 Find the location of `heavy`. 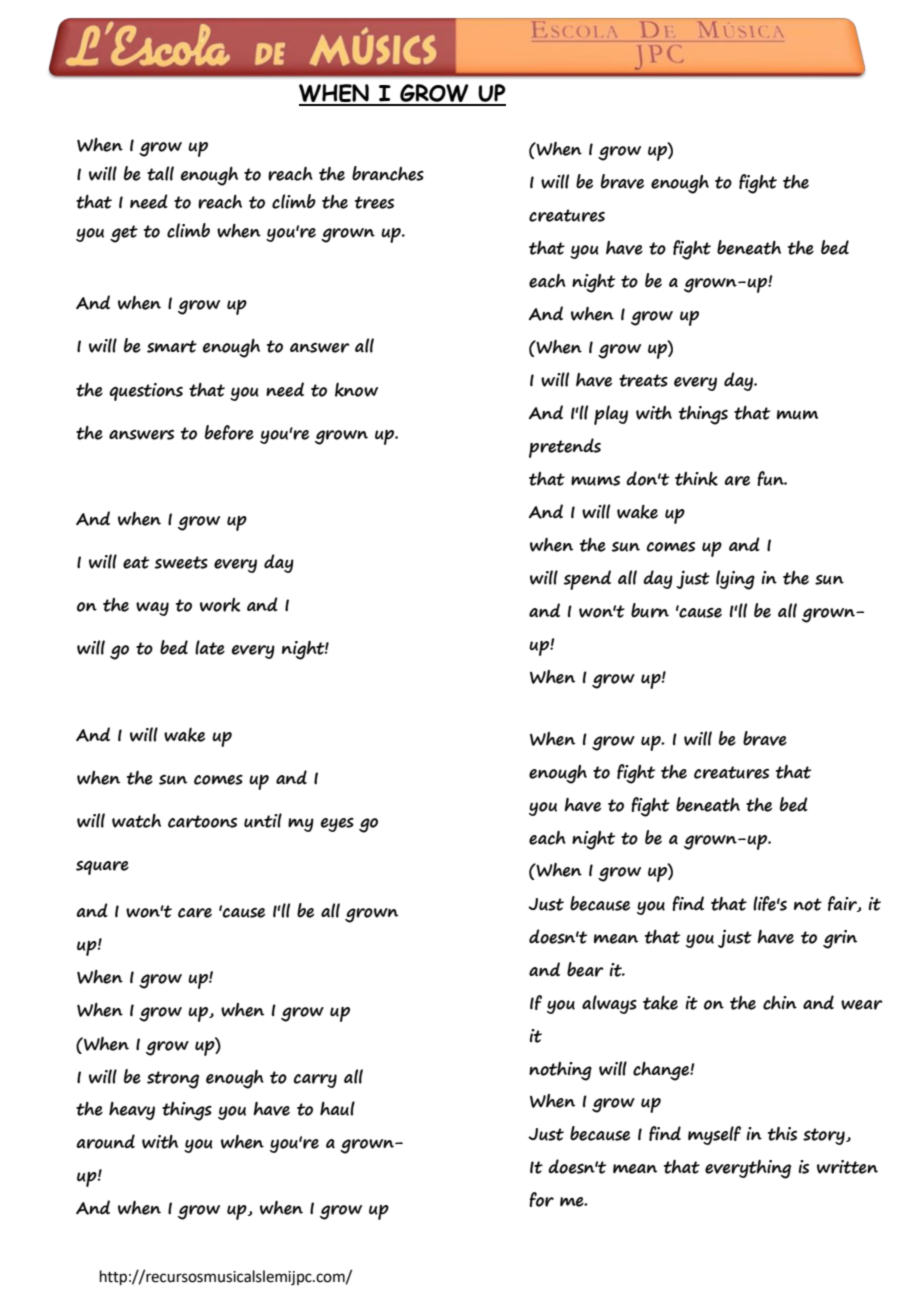

heavy is located at coordinates (132, 1110).
